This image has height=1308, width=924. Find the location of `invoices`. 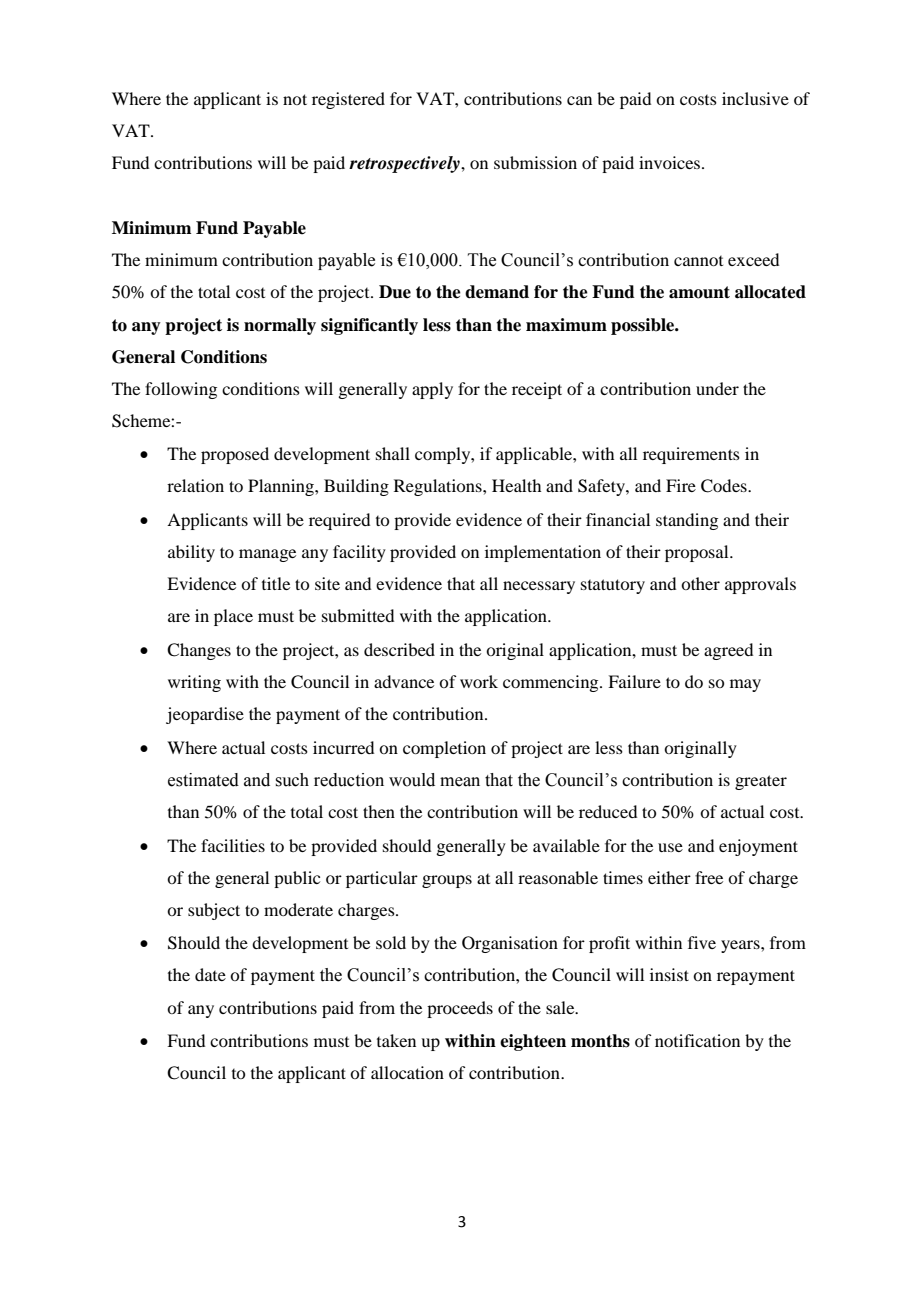

invoices is located at coordinates (671, 162).
